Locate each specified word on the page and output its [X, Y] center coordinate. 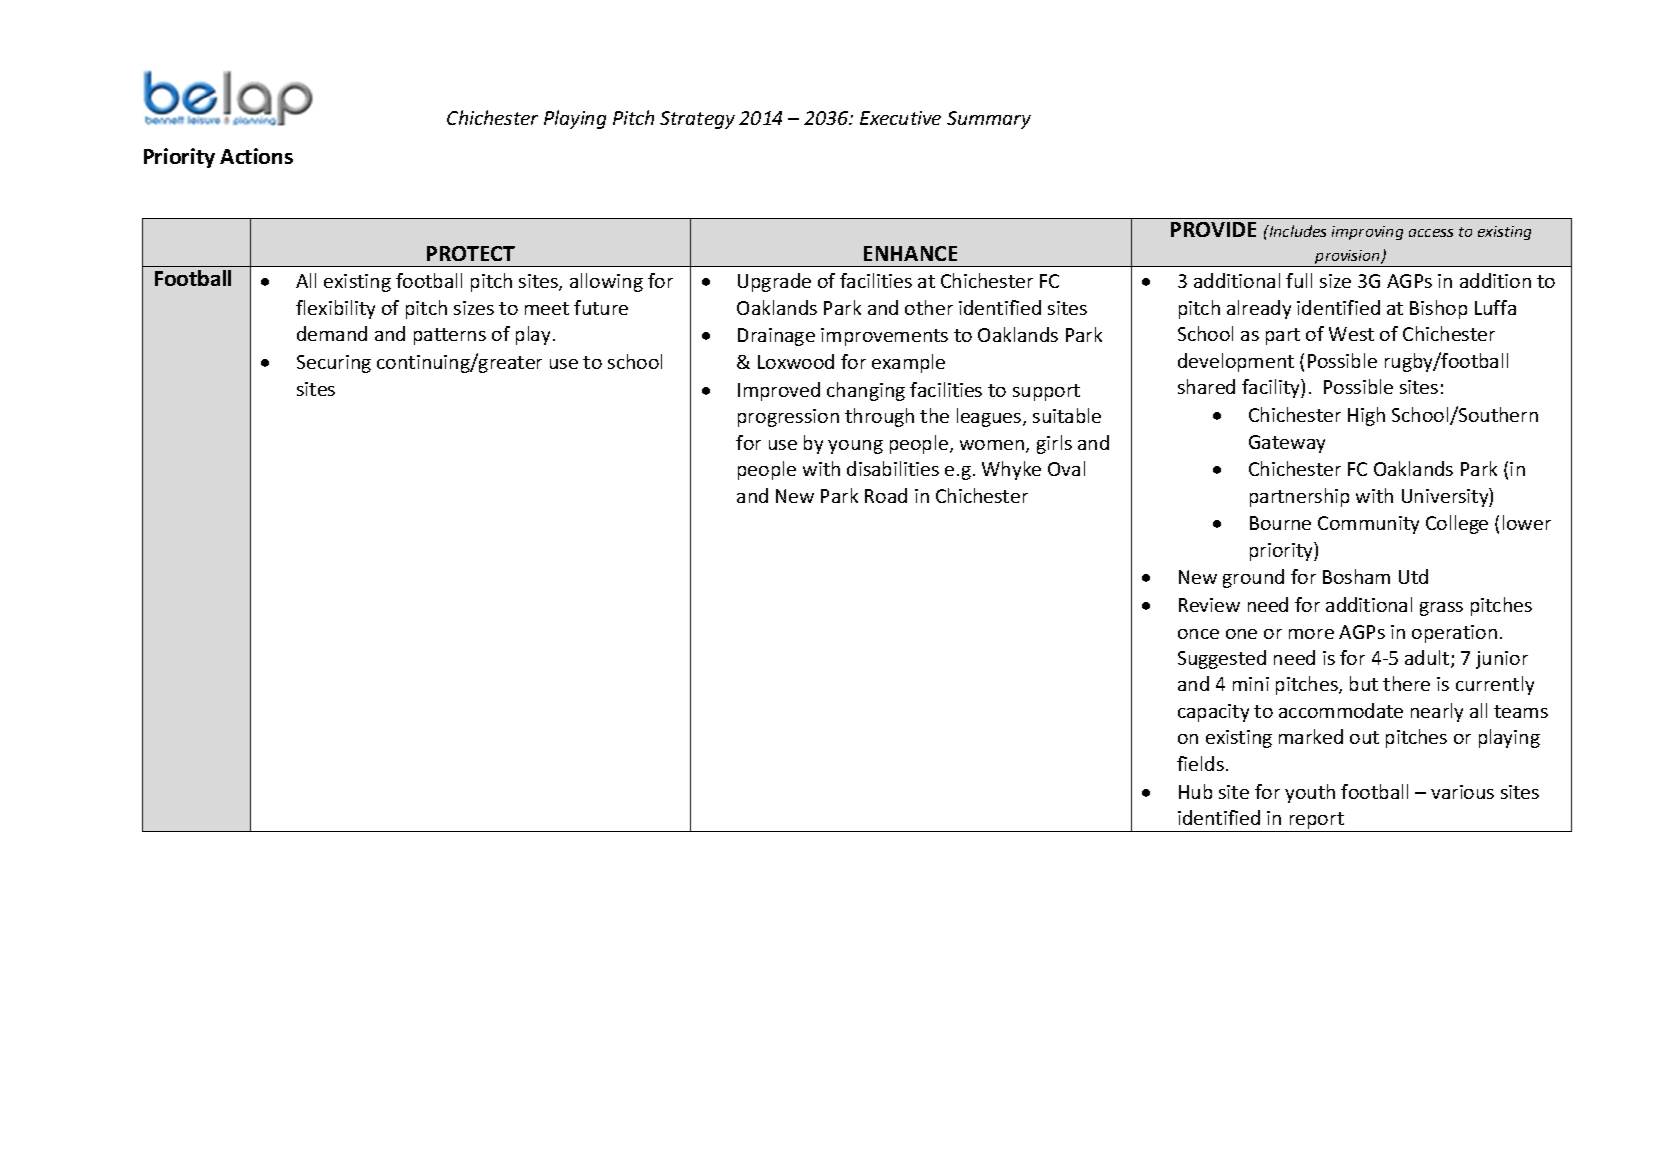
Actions [256, 156]
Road [886, 495]
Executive [900, 118]
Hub [1195, 791]
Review [1209, 605]
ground [1253, 578]
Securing [334, 364]
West [1351, 334]
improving [1367, 233]
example [908, 363]
